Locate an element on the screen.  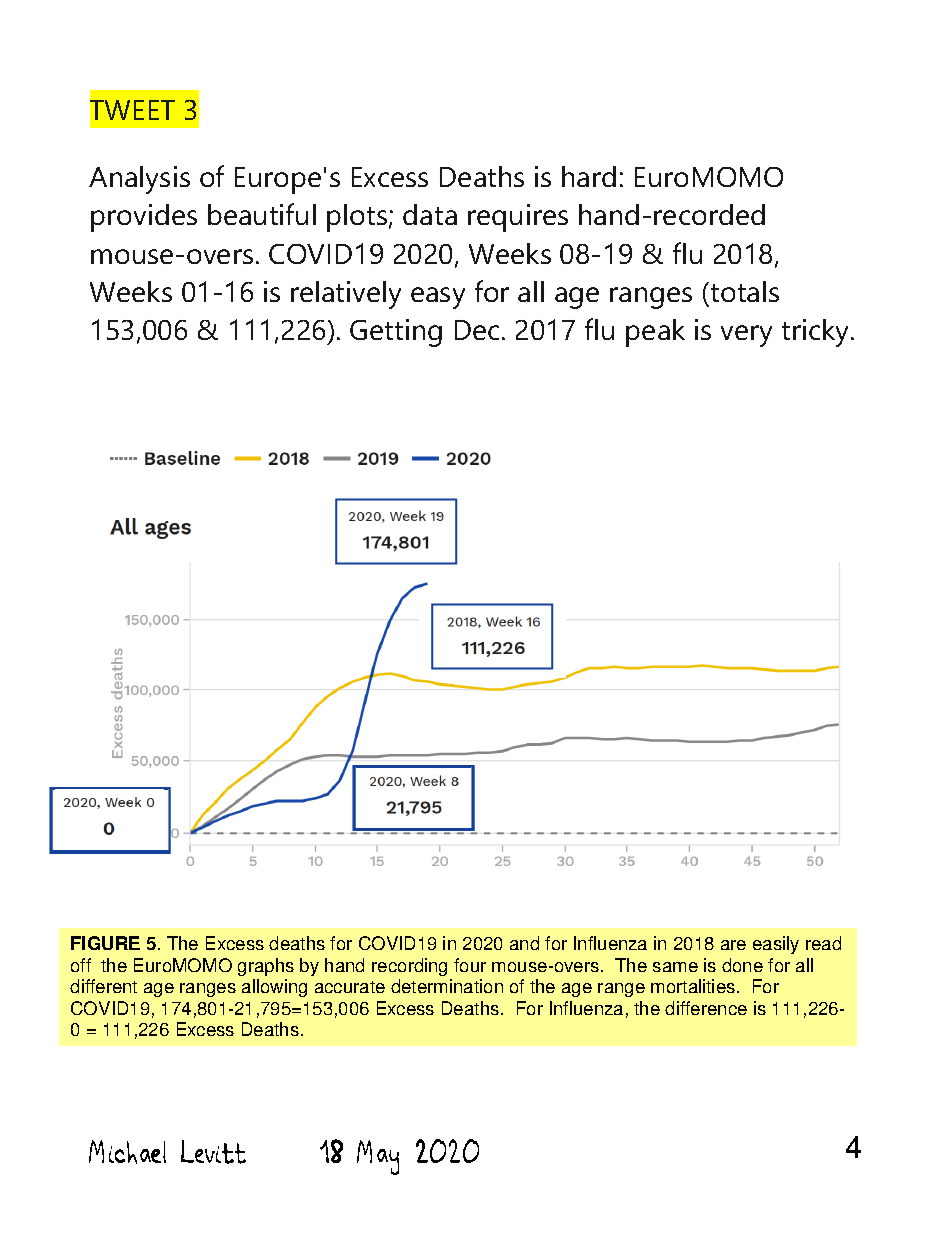
Getting is located at coordinates (396, 333).
